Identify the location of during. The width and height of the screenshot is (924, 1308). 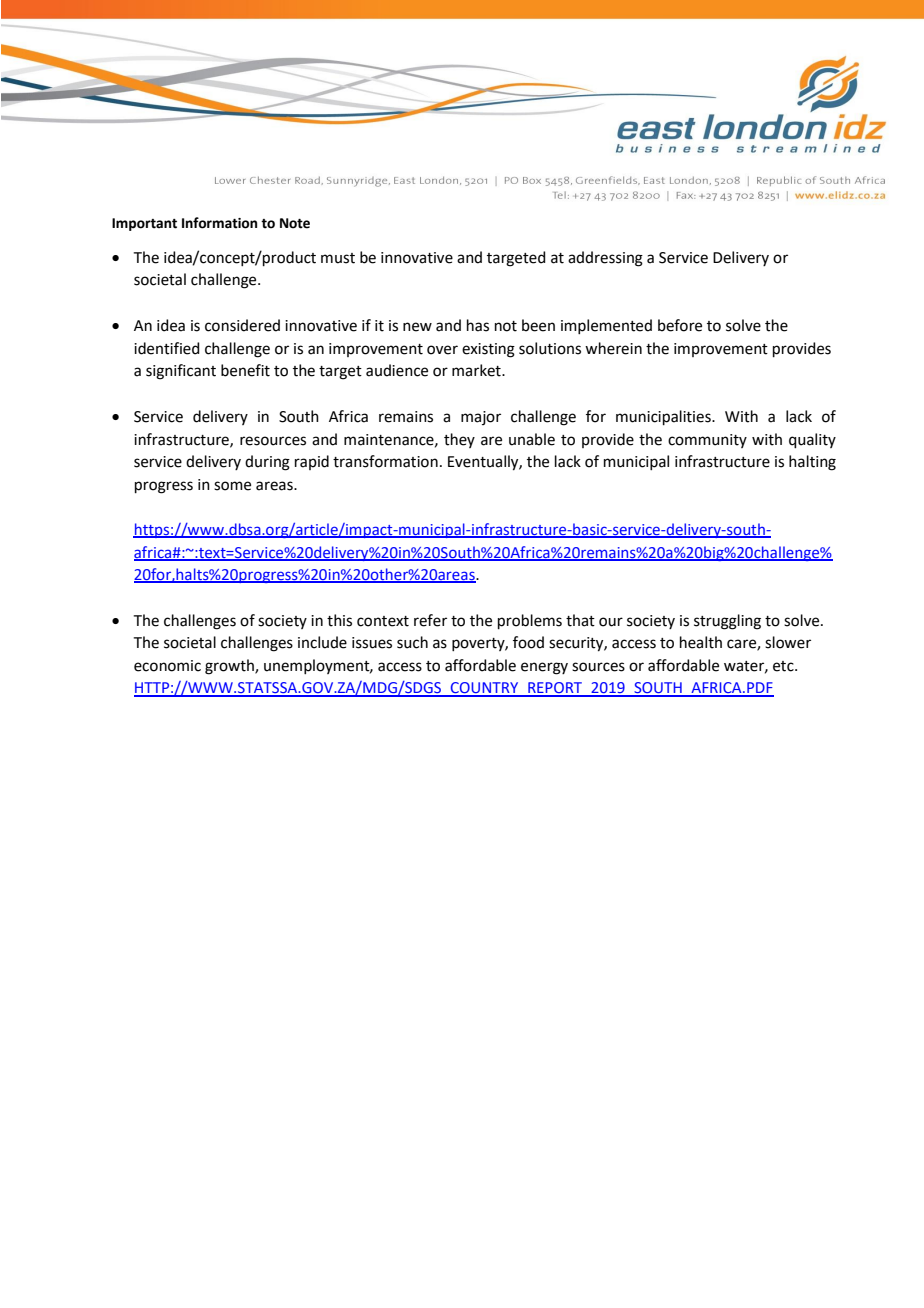
(267, 463).
